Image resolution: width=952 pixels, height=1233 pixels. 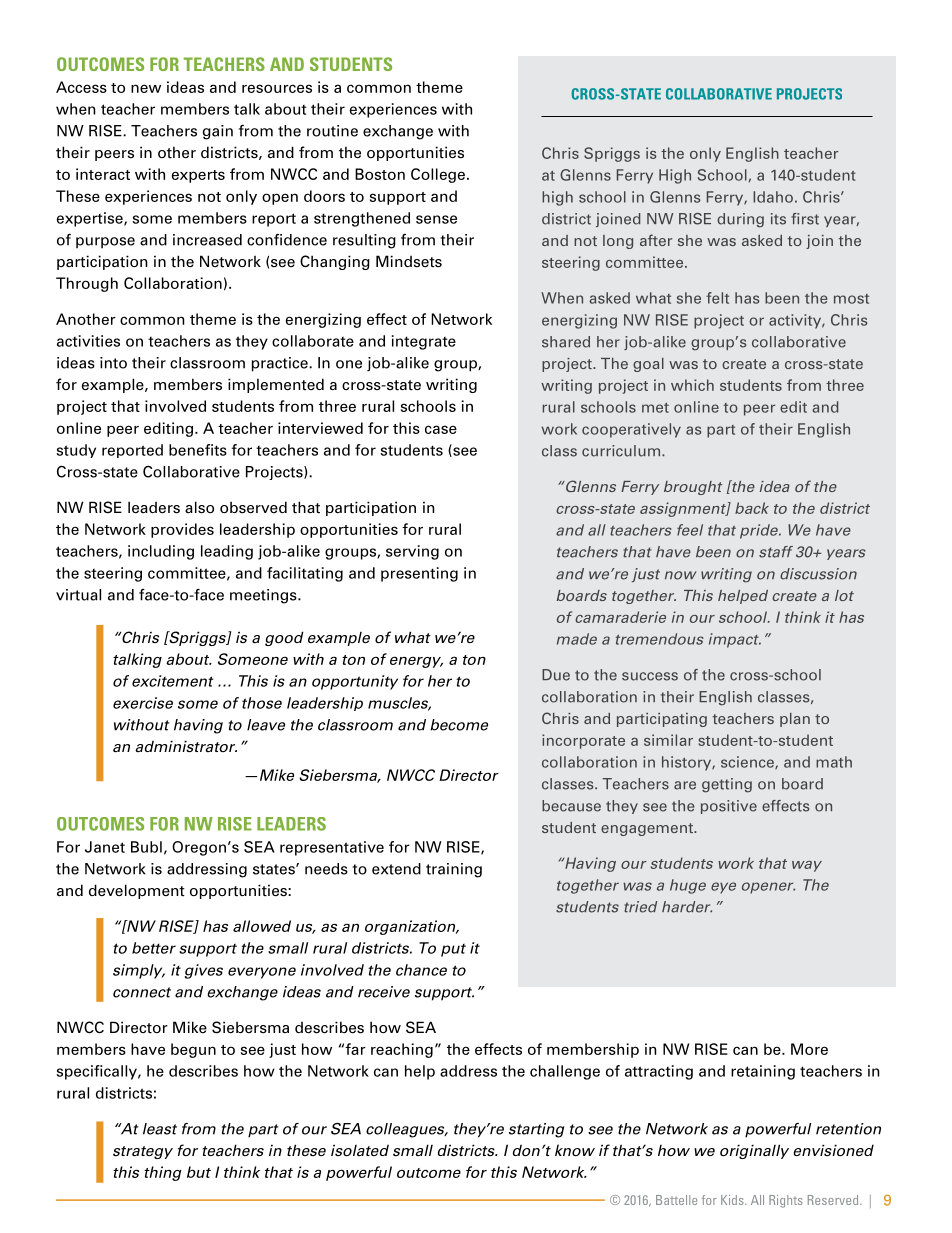 I want to click on excitement, so click(x=172, y=681).
